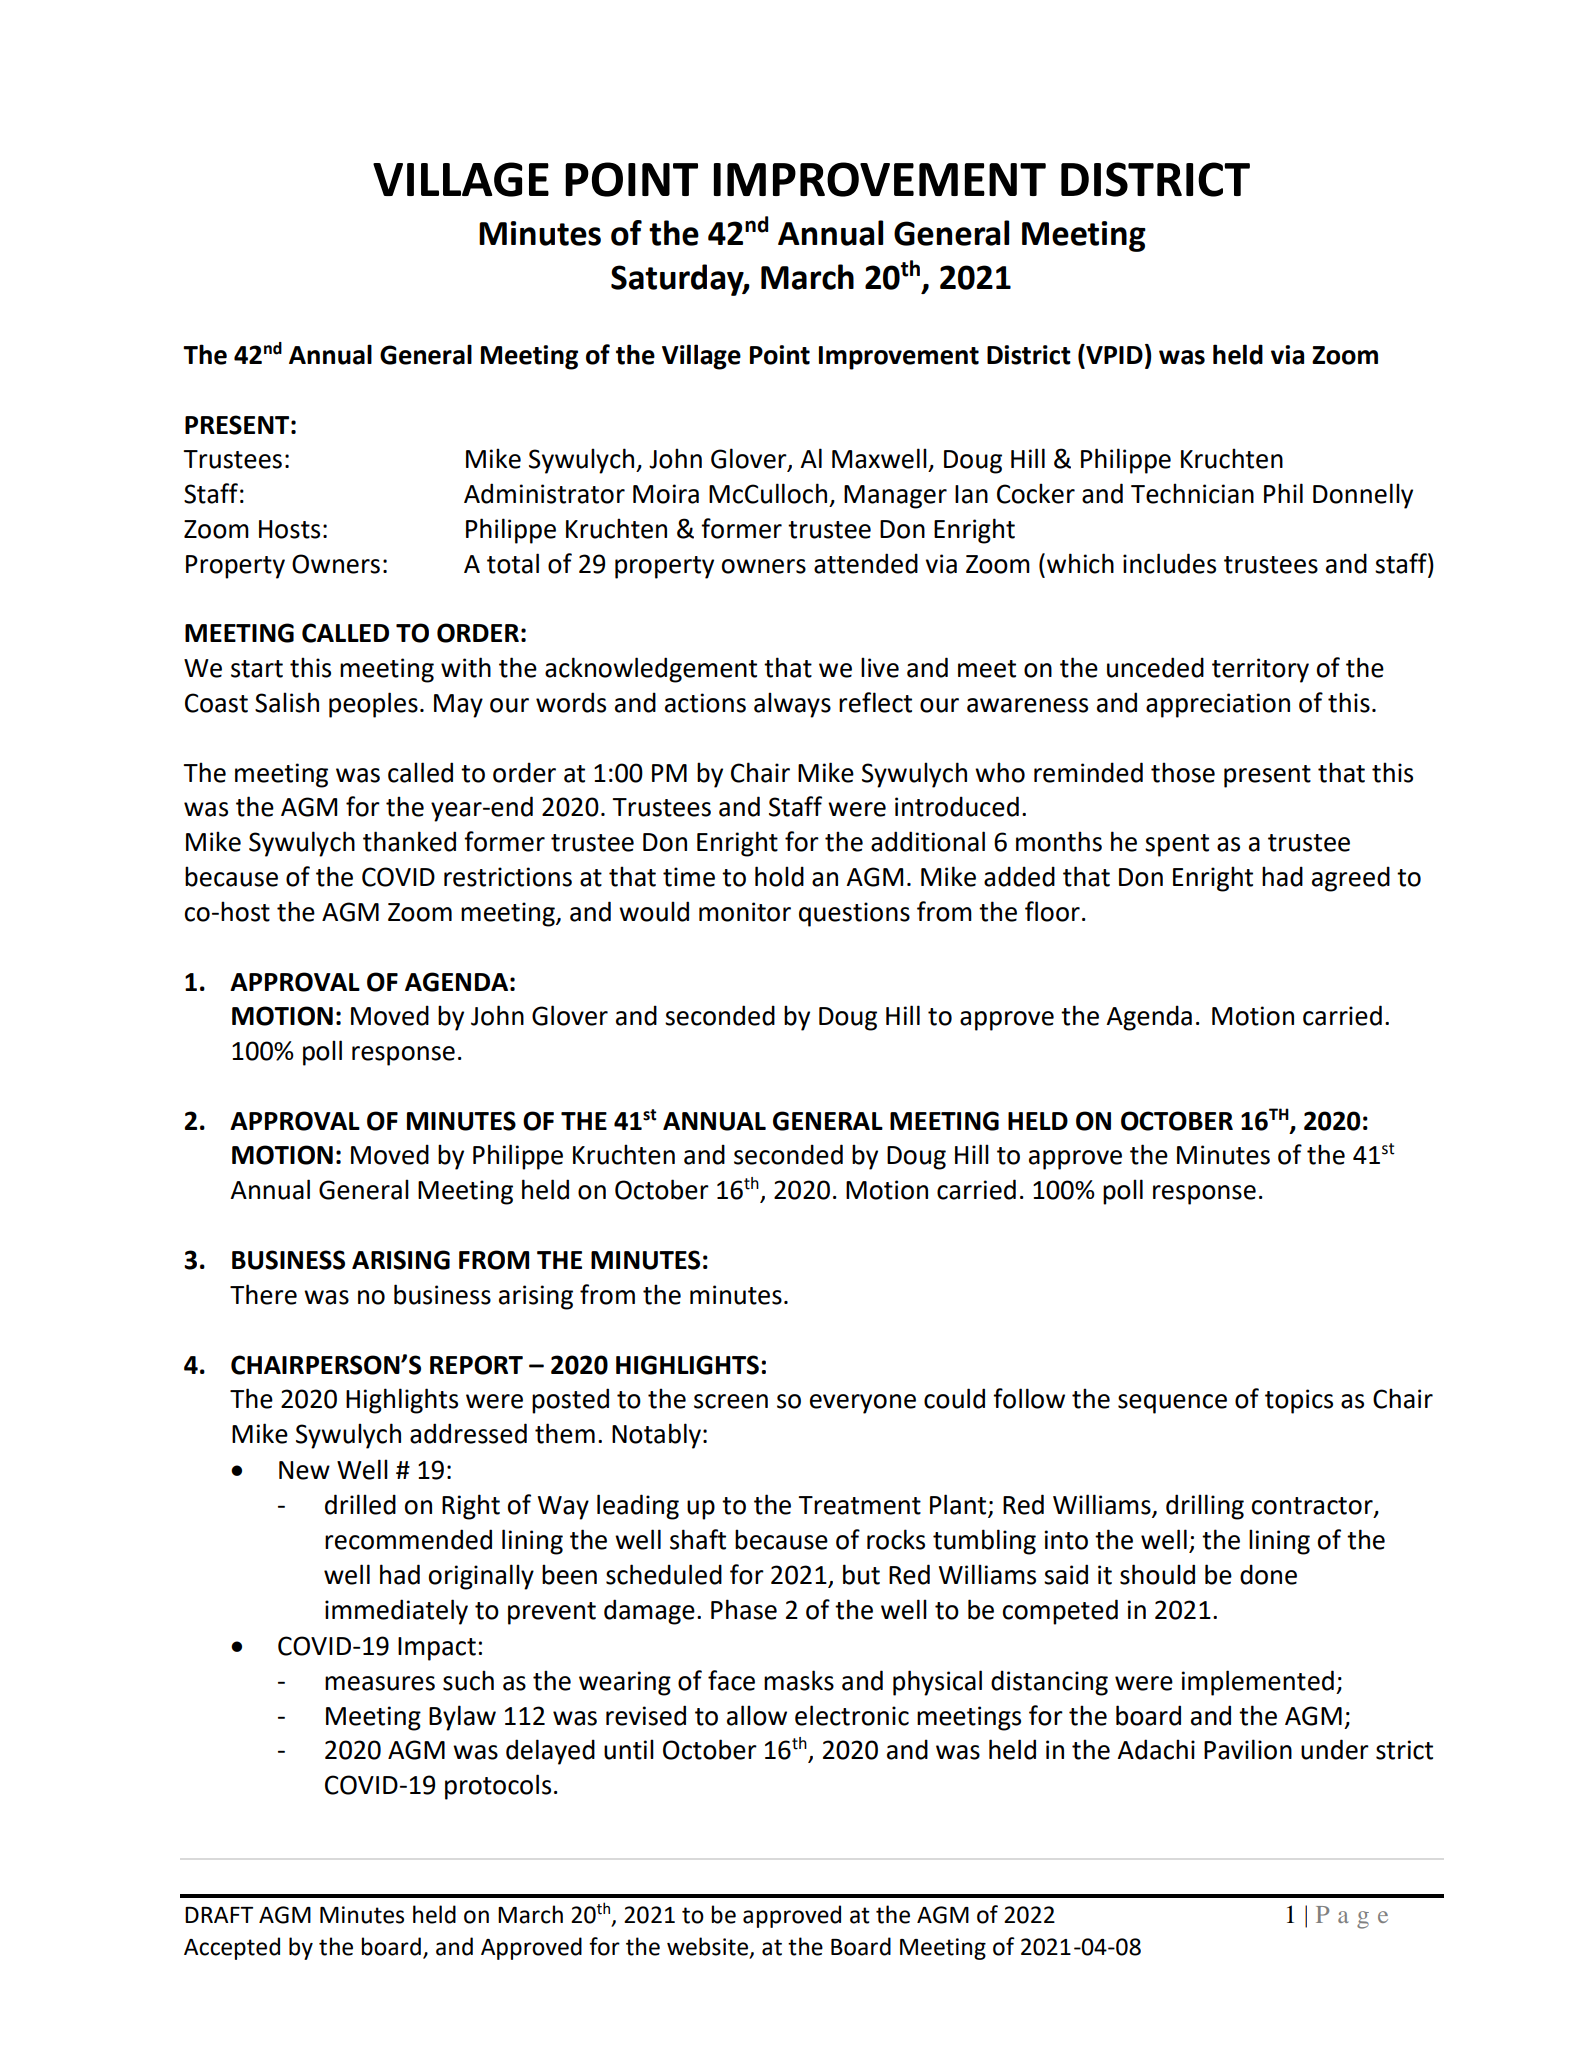 The image size is (1586, 2053). What do you see at coordinates (409, 841) in the screenshot?
I see `thanked` at bounding box center [409, 841].
